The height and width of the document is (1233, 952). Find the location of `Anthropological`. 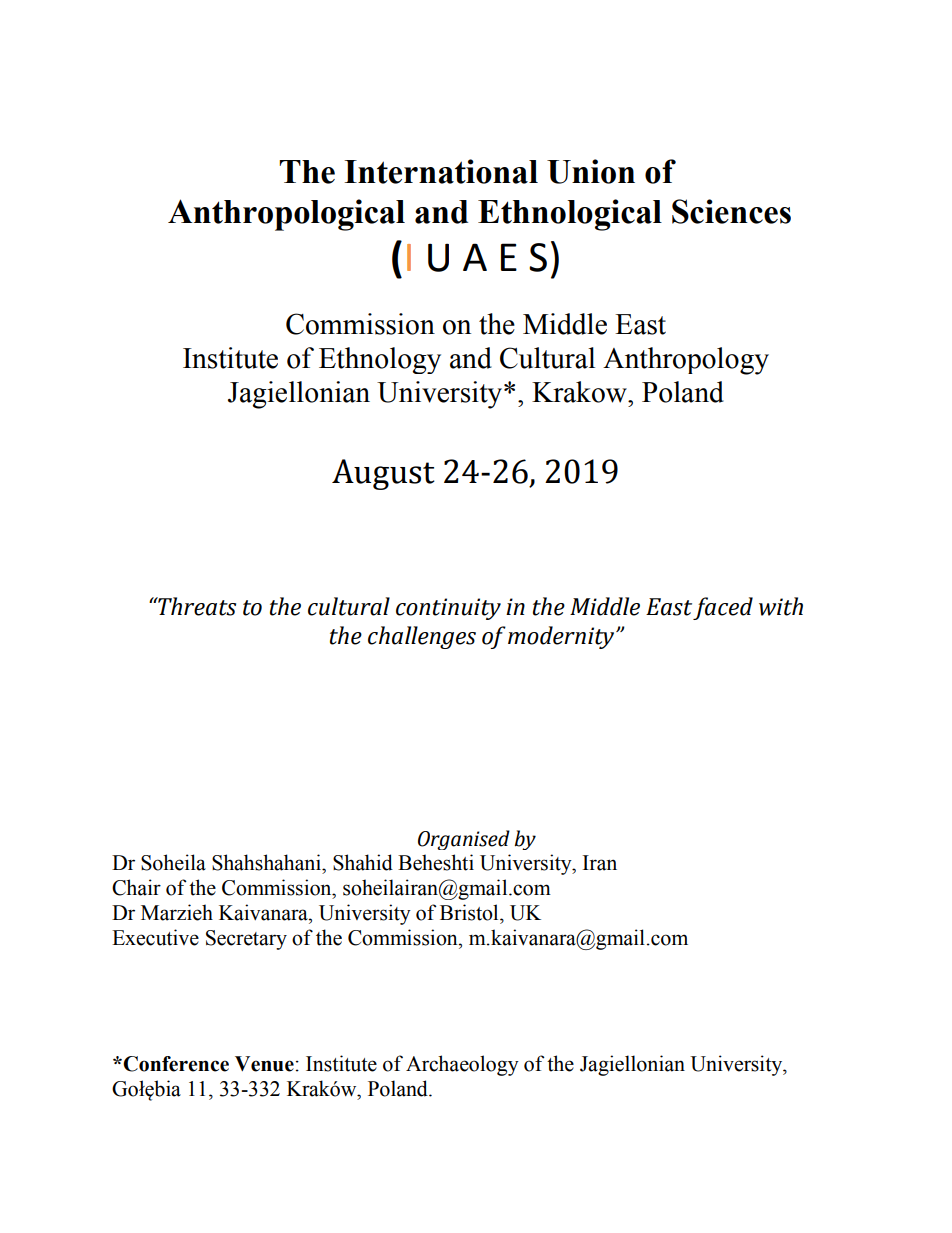

Anthropological is located at coordinates (286, 215).
